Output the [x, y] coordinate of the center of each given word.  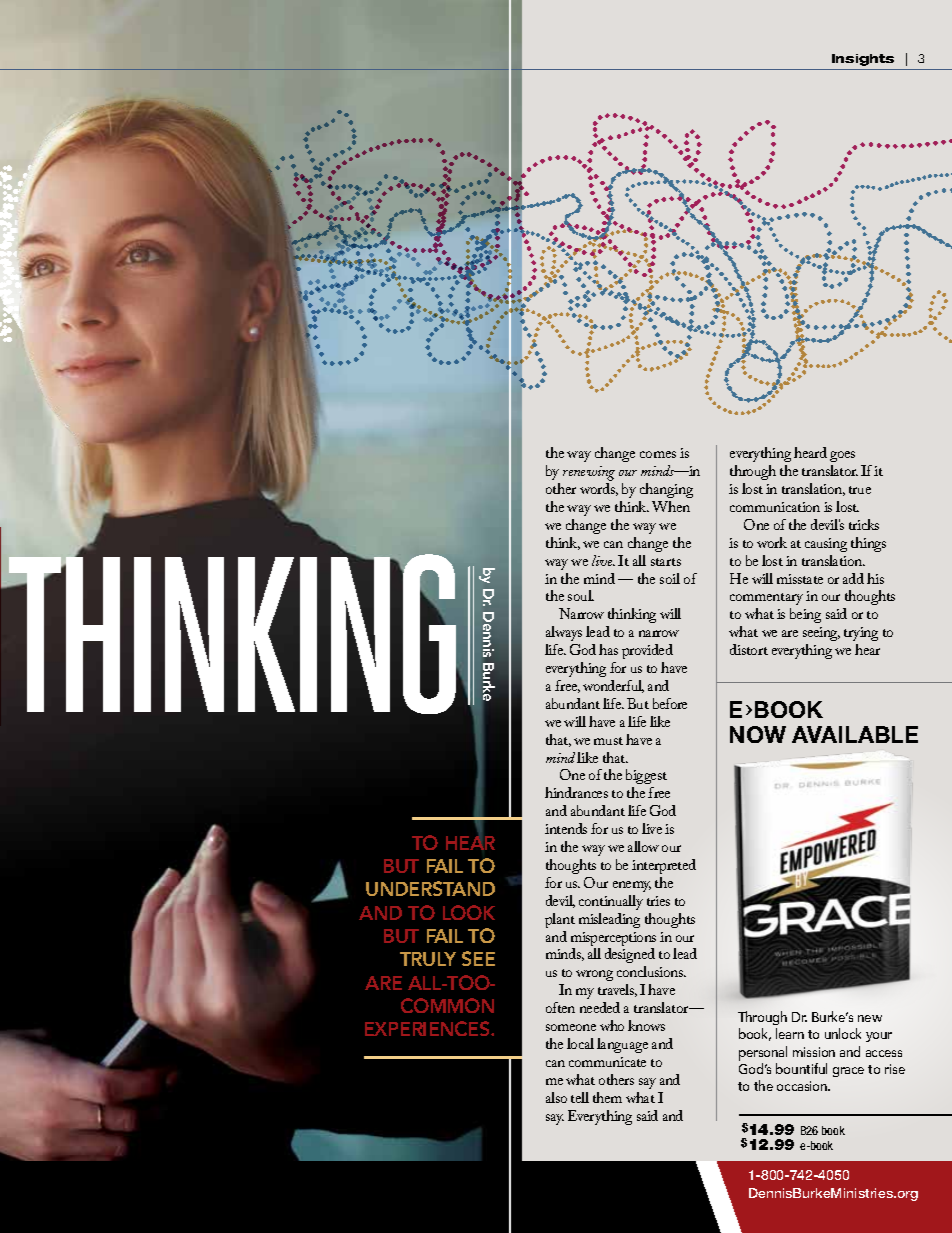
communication [775, 507]
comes [658, 454]
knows [646, 1025]
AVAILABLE [855, 734]
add [853, 578]
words [599, 489]
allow [643, 846]
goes [842, 456]
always [564, 633]
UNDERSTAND [430, 888]
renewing [589, 475]
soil [670, 578]
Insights [863, 60]
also [556, 1097]
